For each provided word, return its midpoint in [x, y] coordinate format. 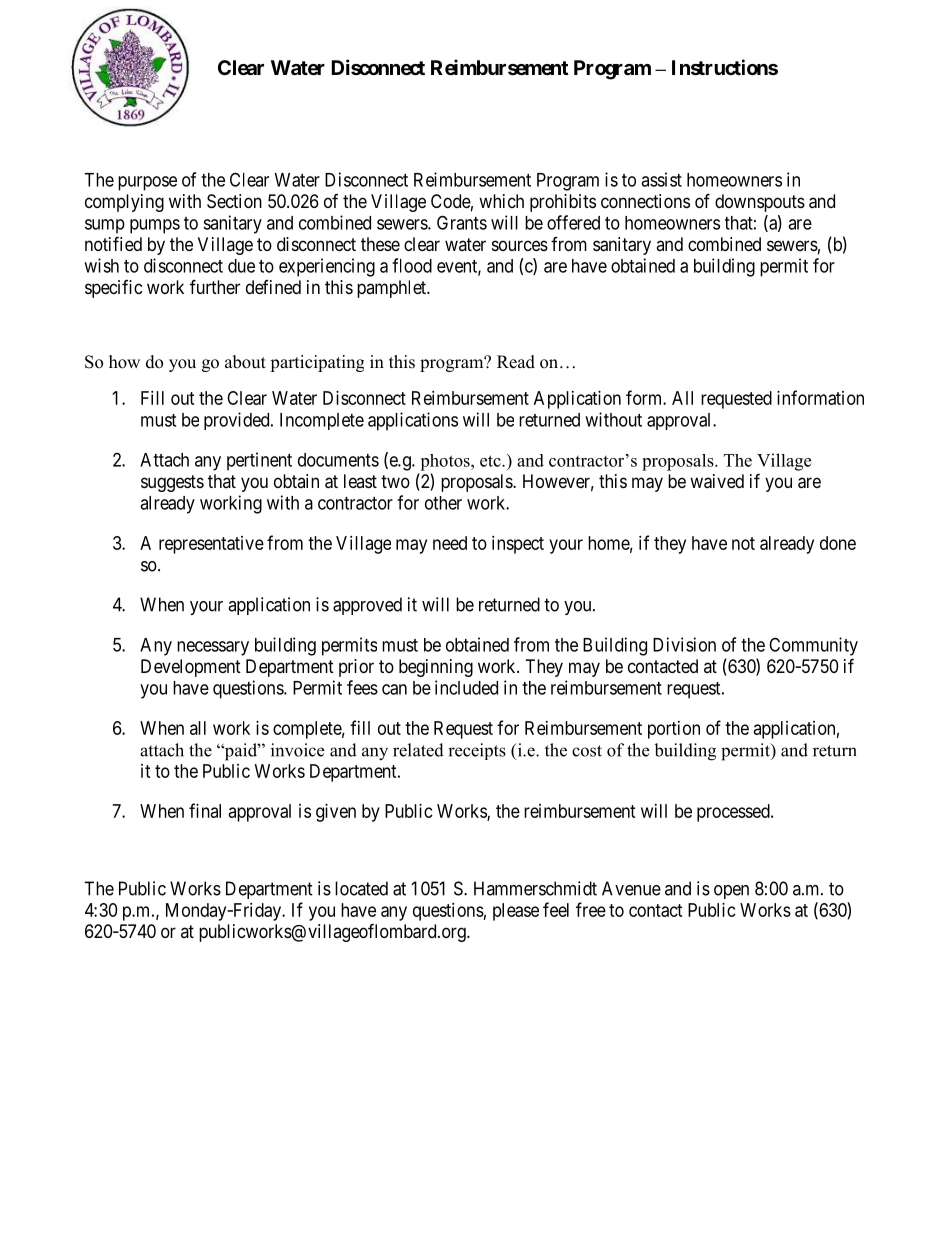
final [205, 810]
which [501, 201]
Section [234, 201]
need [450, 543]
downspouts [760, 203]
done [838, 543]
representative [211, 545]
